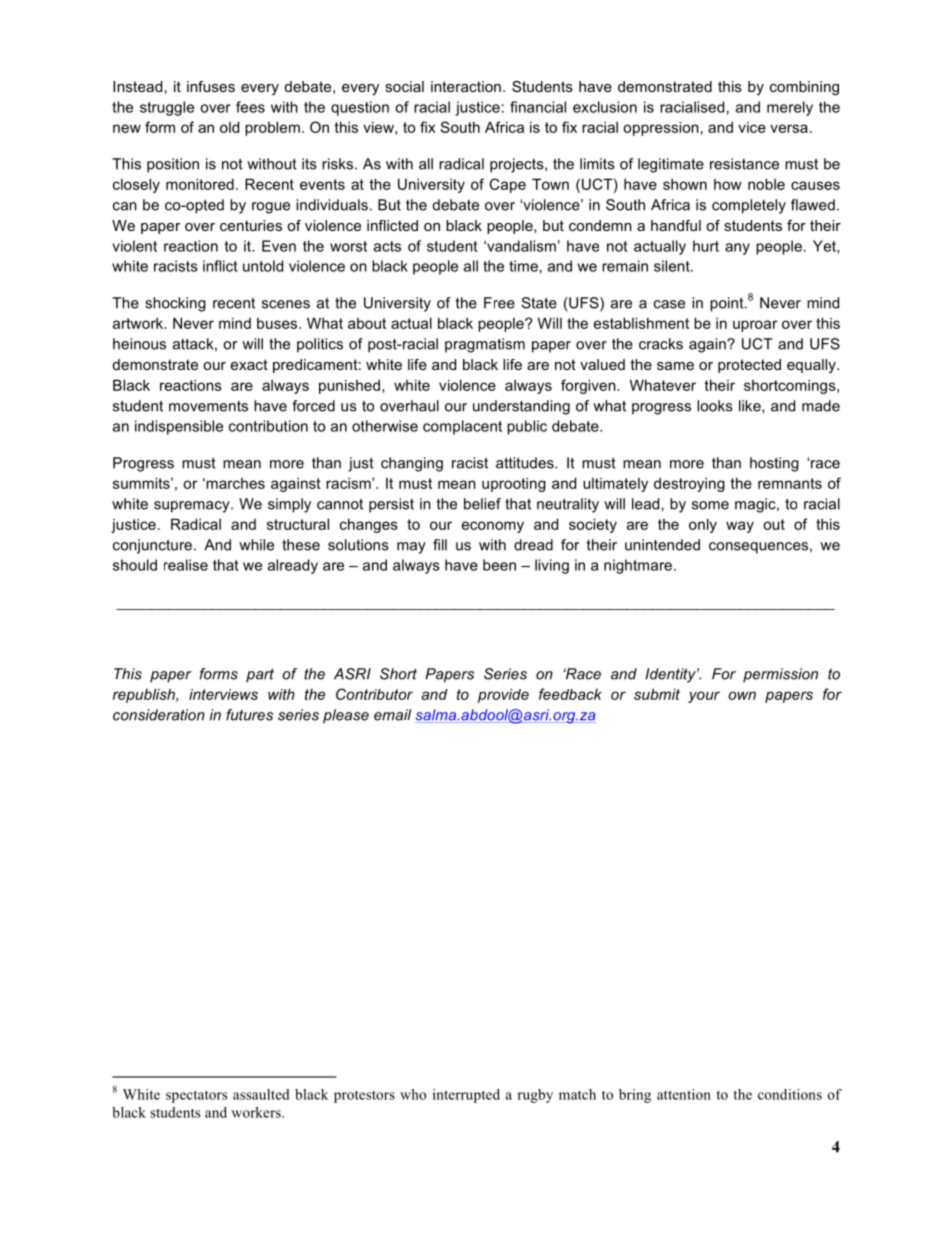 The image size is (952, 1233). What do you see at coordinates (662, 545) in the screenshot?
I see `unintended` at bounding box center [662, 545].
